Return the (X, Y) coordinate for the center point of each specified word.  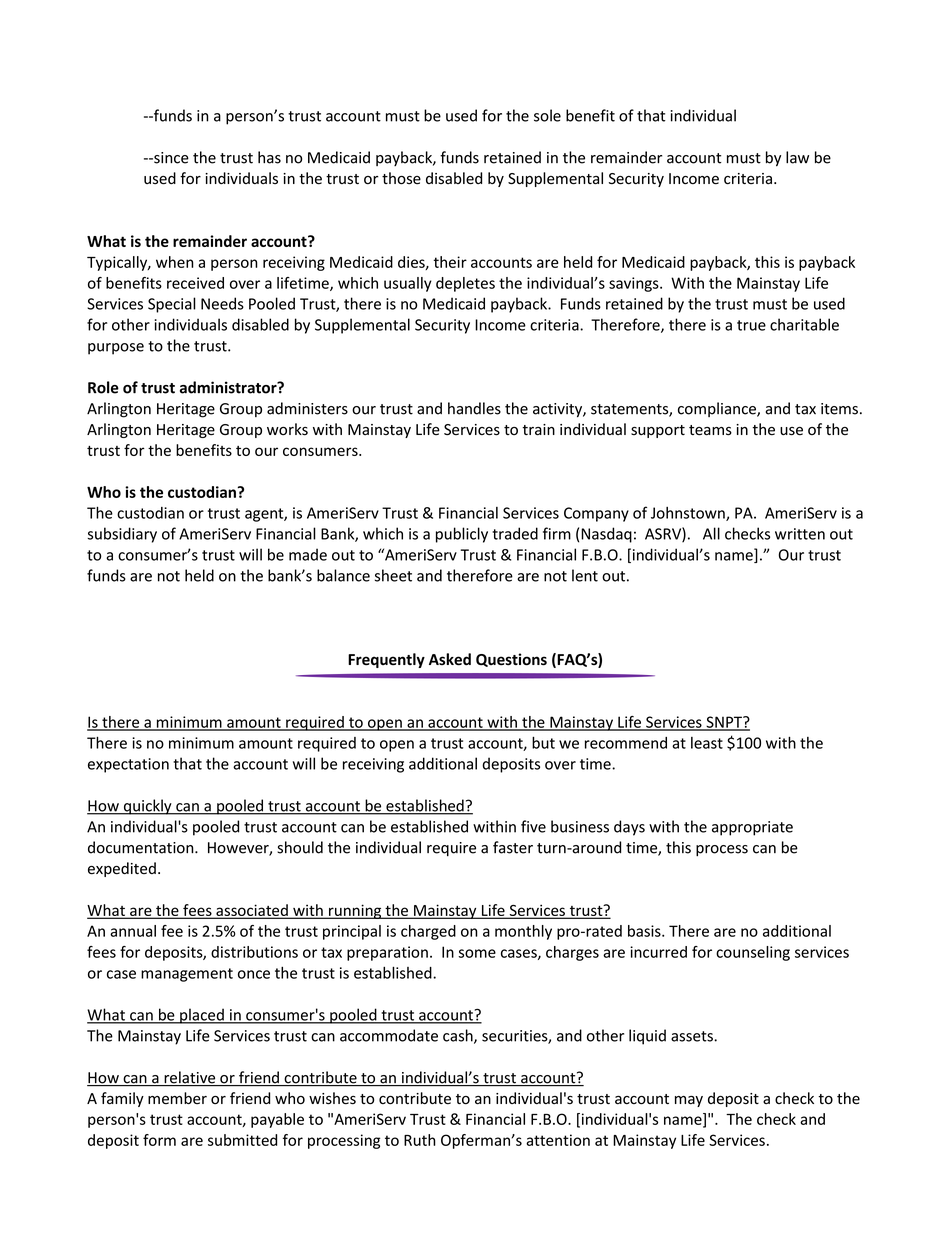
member (177, 1098)
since (170, 158)
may (689, 1101)
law (797, 157)
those (401, 178)
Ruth (420, 1140)
